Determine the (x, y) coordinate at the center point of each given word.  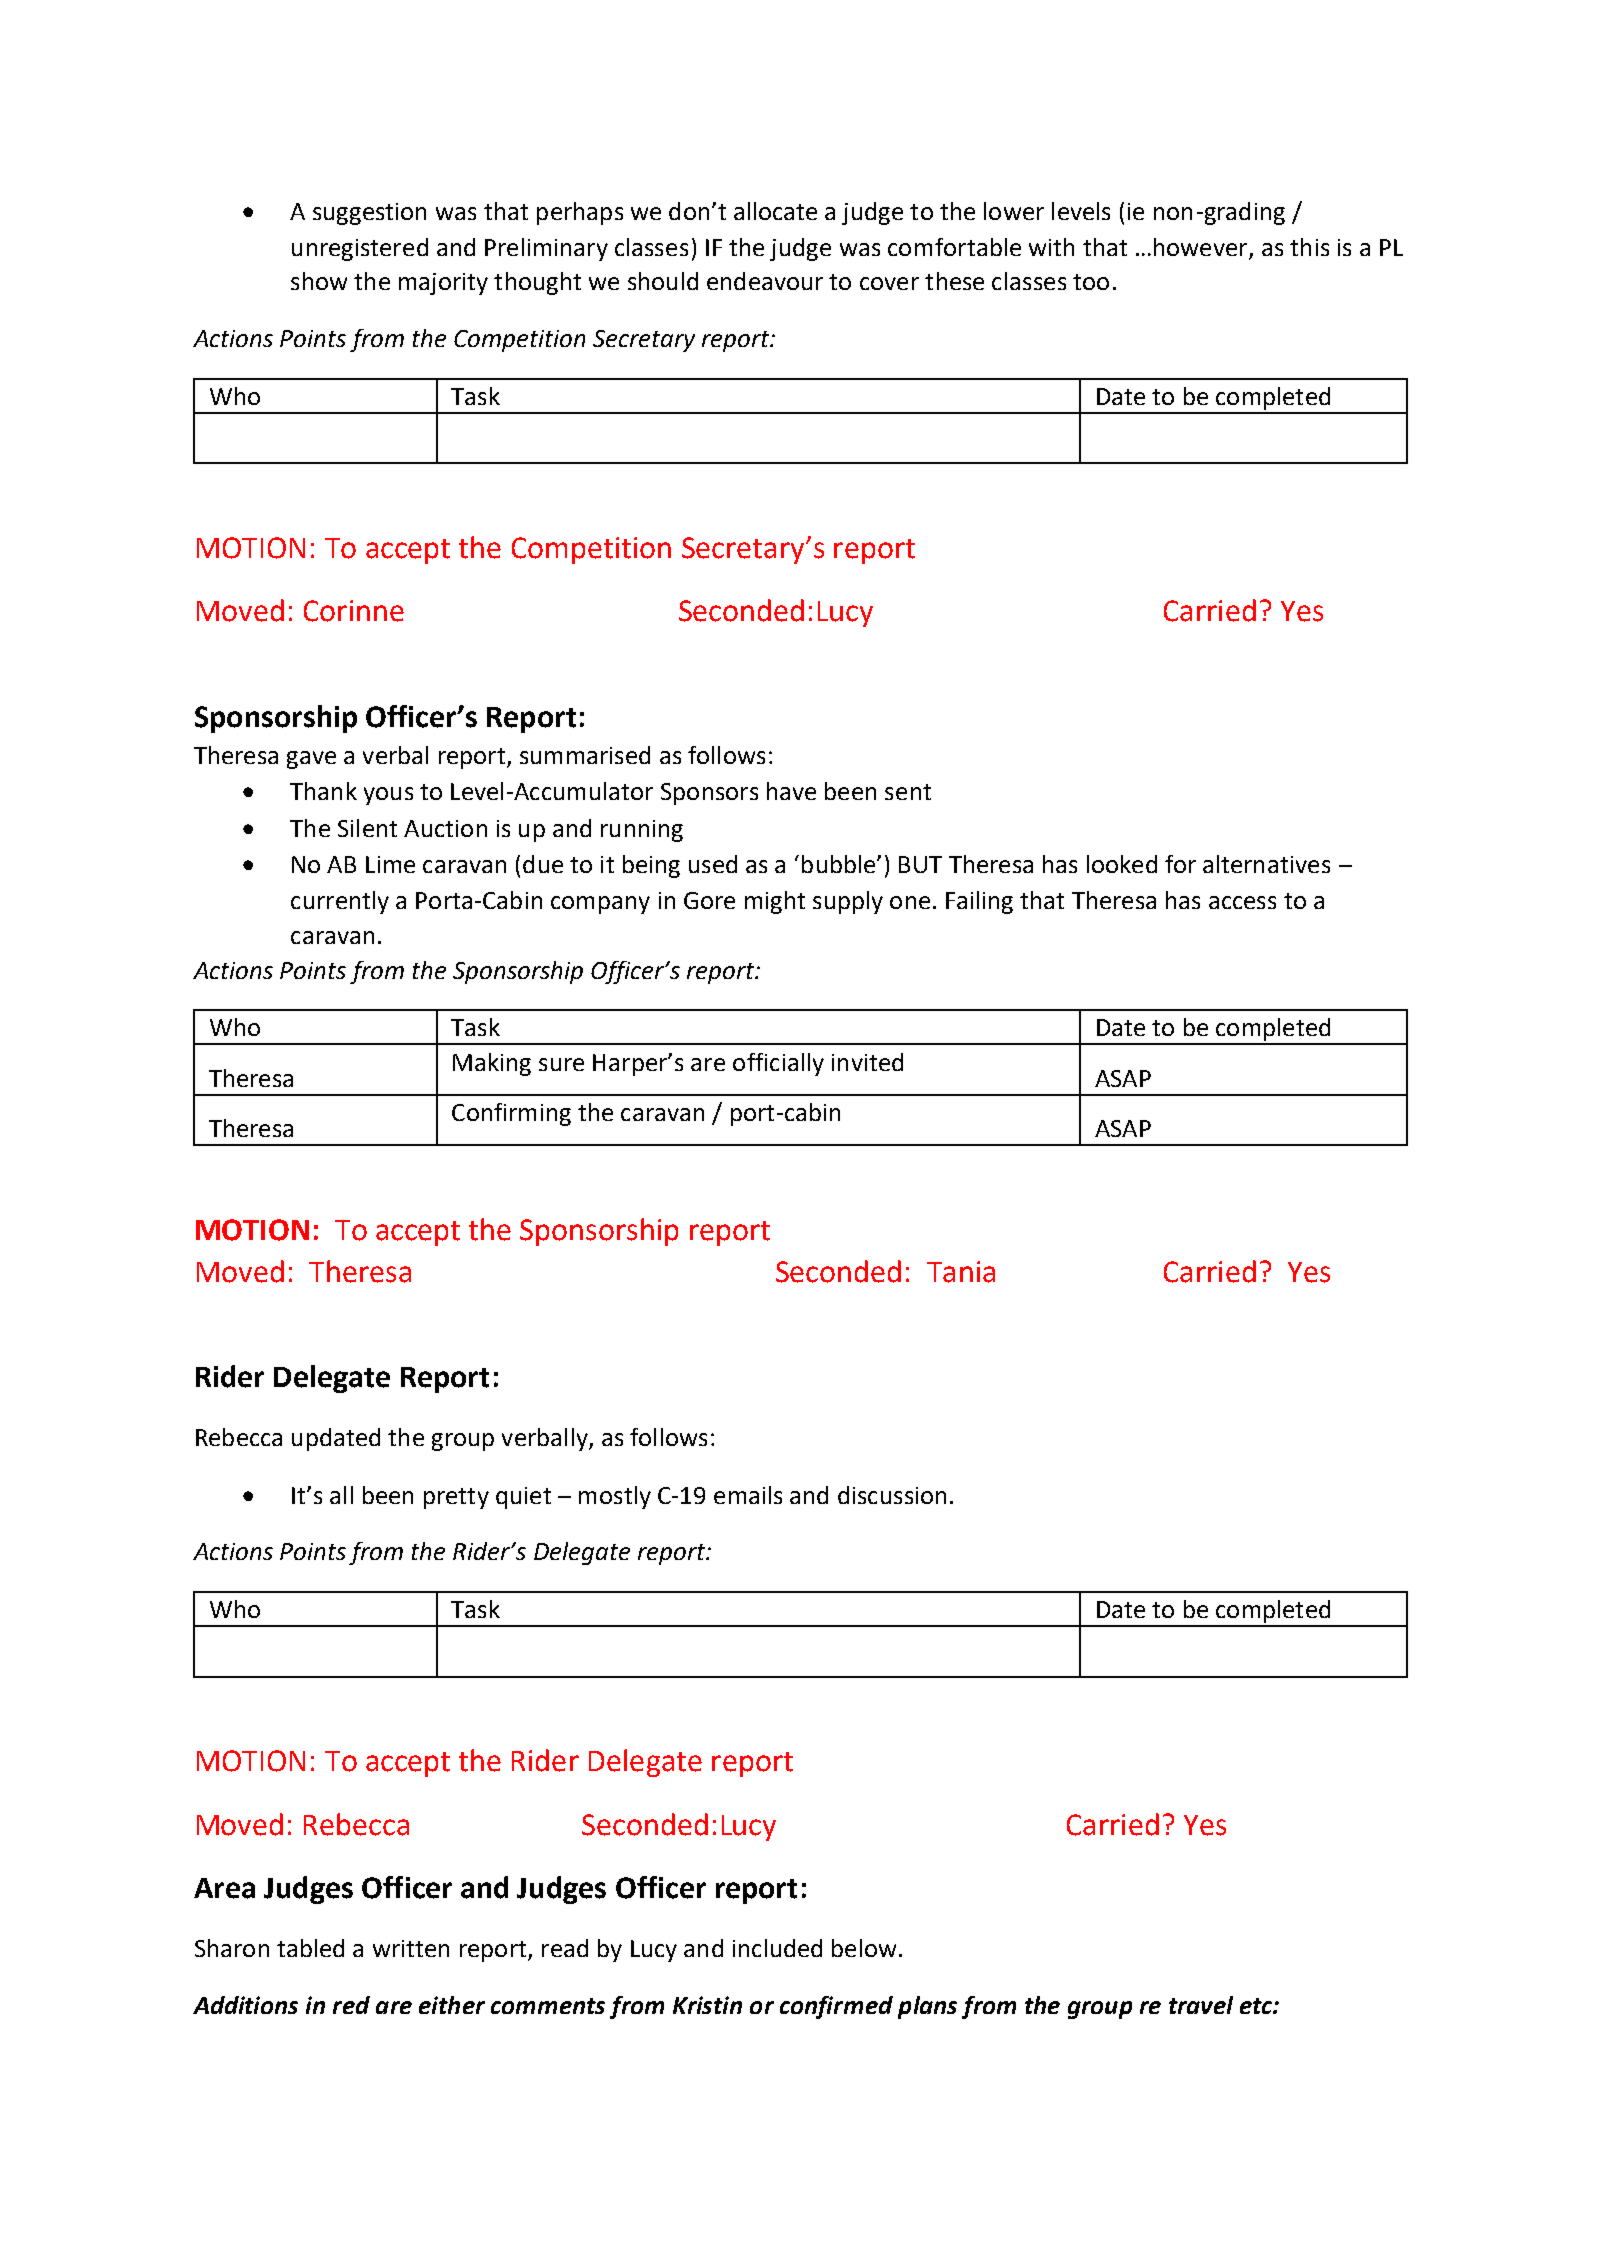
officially (778, 1064)
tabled (310, 1948)
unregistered (360, 249)
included (777, 1948)
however (1200, 247)
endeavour (765, 281)
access (1242, 902)
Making (492, 1064)
